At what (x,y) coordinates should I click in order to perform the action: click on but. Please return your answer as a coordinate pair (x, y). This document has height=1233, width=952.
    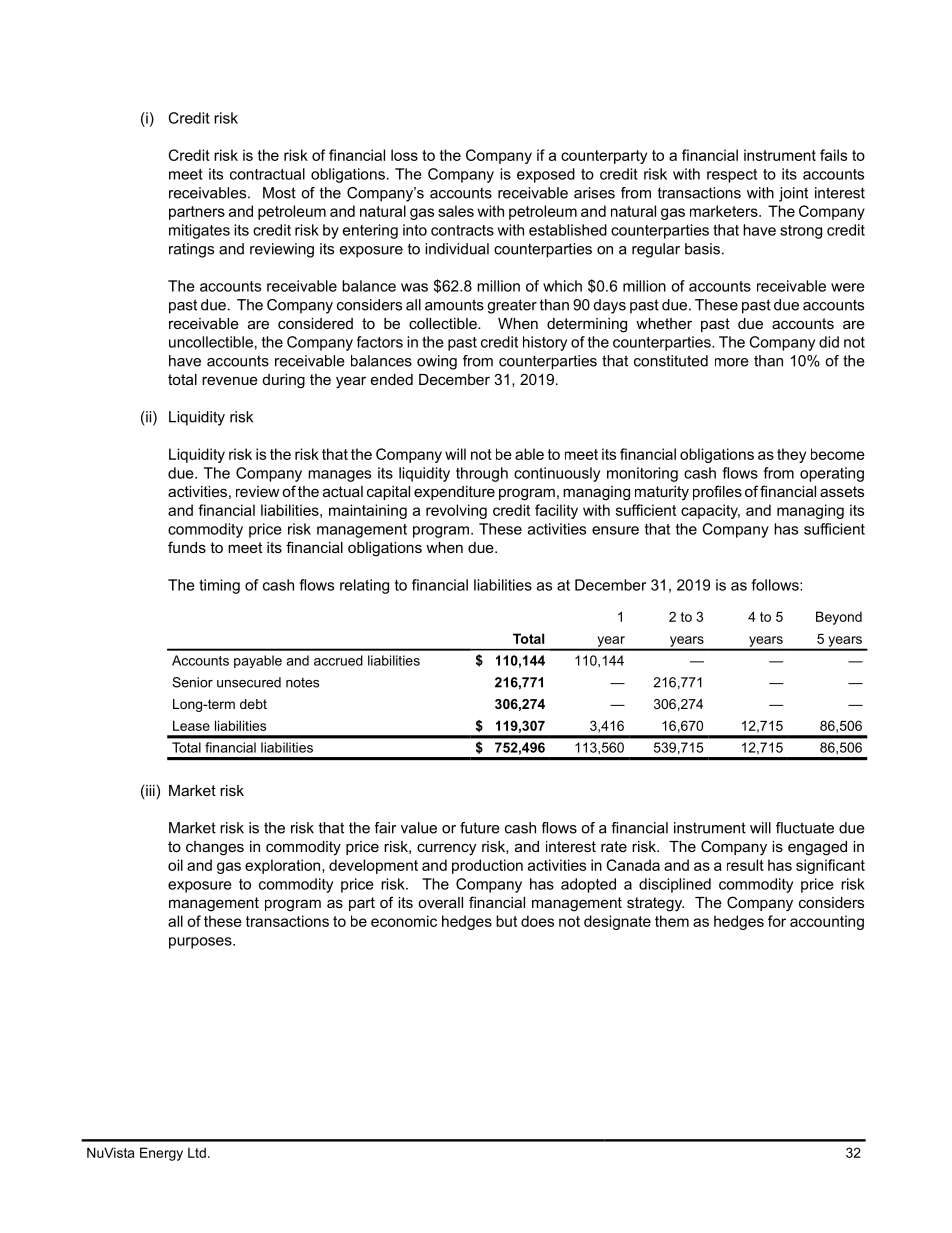
    Looking at the image, I should click on (506, 921).
